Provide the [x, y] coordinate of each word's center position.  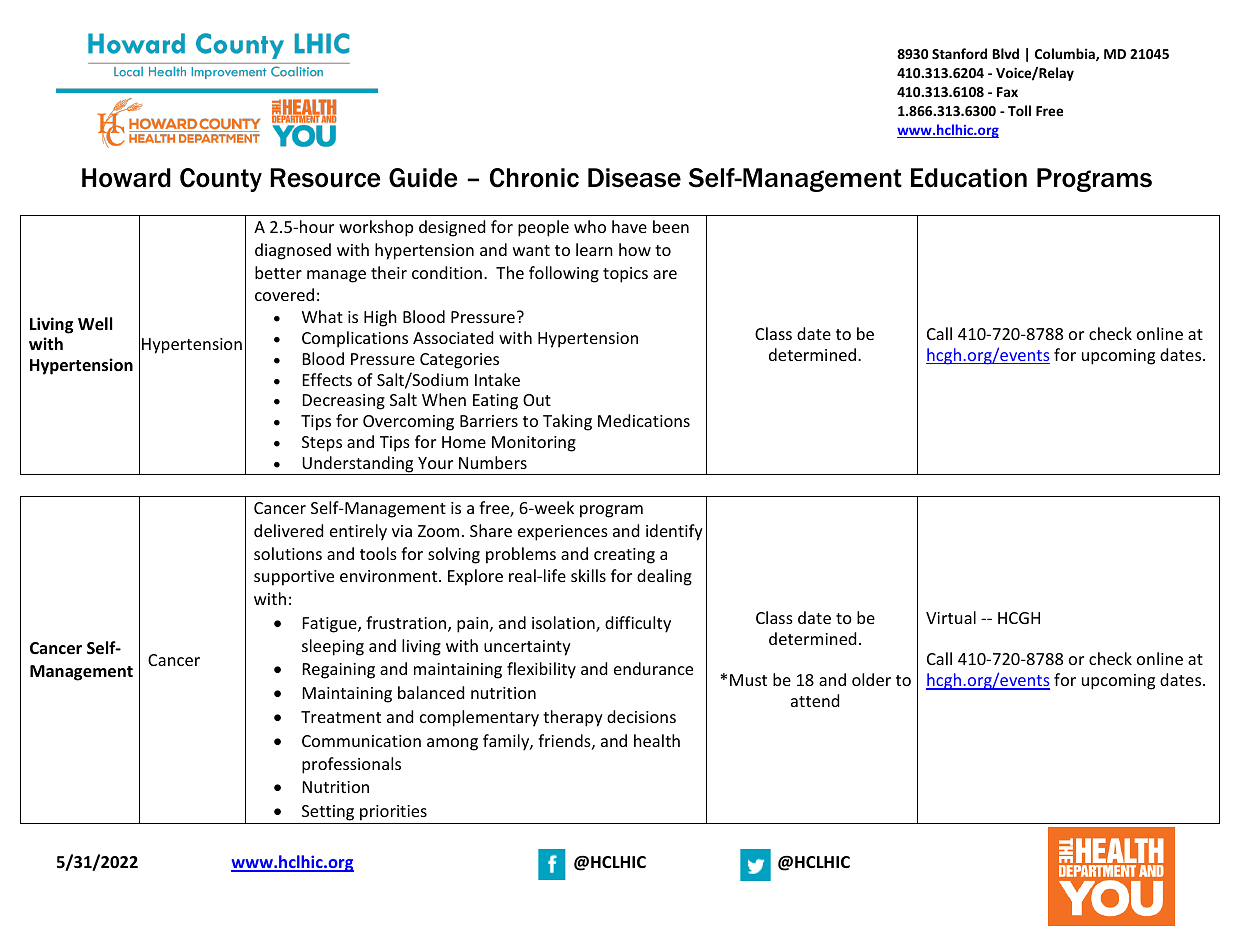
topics [625, 275]
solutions [288, 553]
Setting [328, 813]
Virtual [951, 617]
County [221, 180]
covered [284, 294]
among [452, 744]
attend [815, 700]
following [564, 274]
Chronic [534, 178]
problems [521, 555]
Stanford [959, 53]
